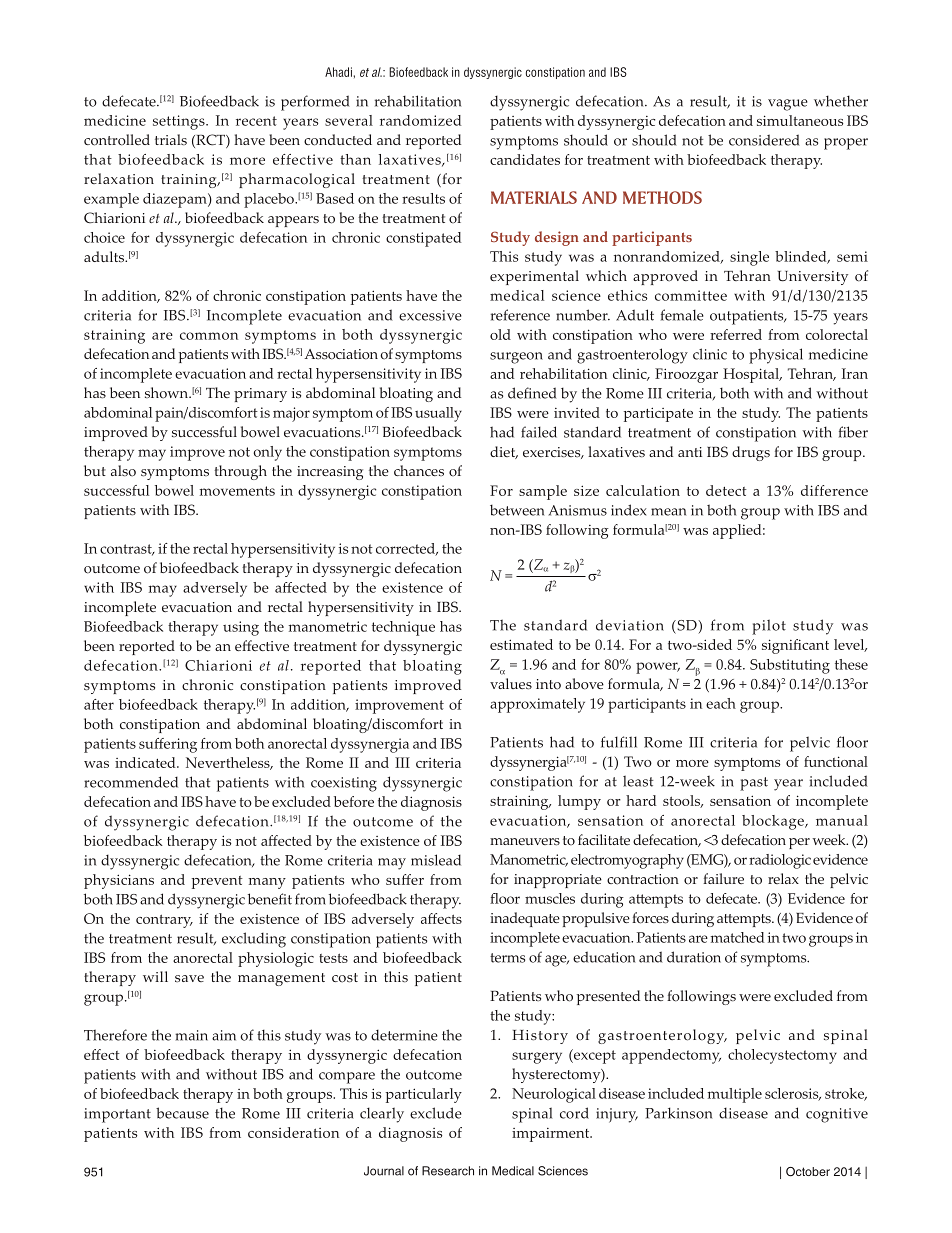 The height and width of the screenshot is (1233, 952). I want to click on estimated, so click(521, 644).
